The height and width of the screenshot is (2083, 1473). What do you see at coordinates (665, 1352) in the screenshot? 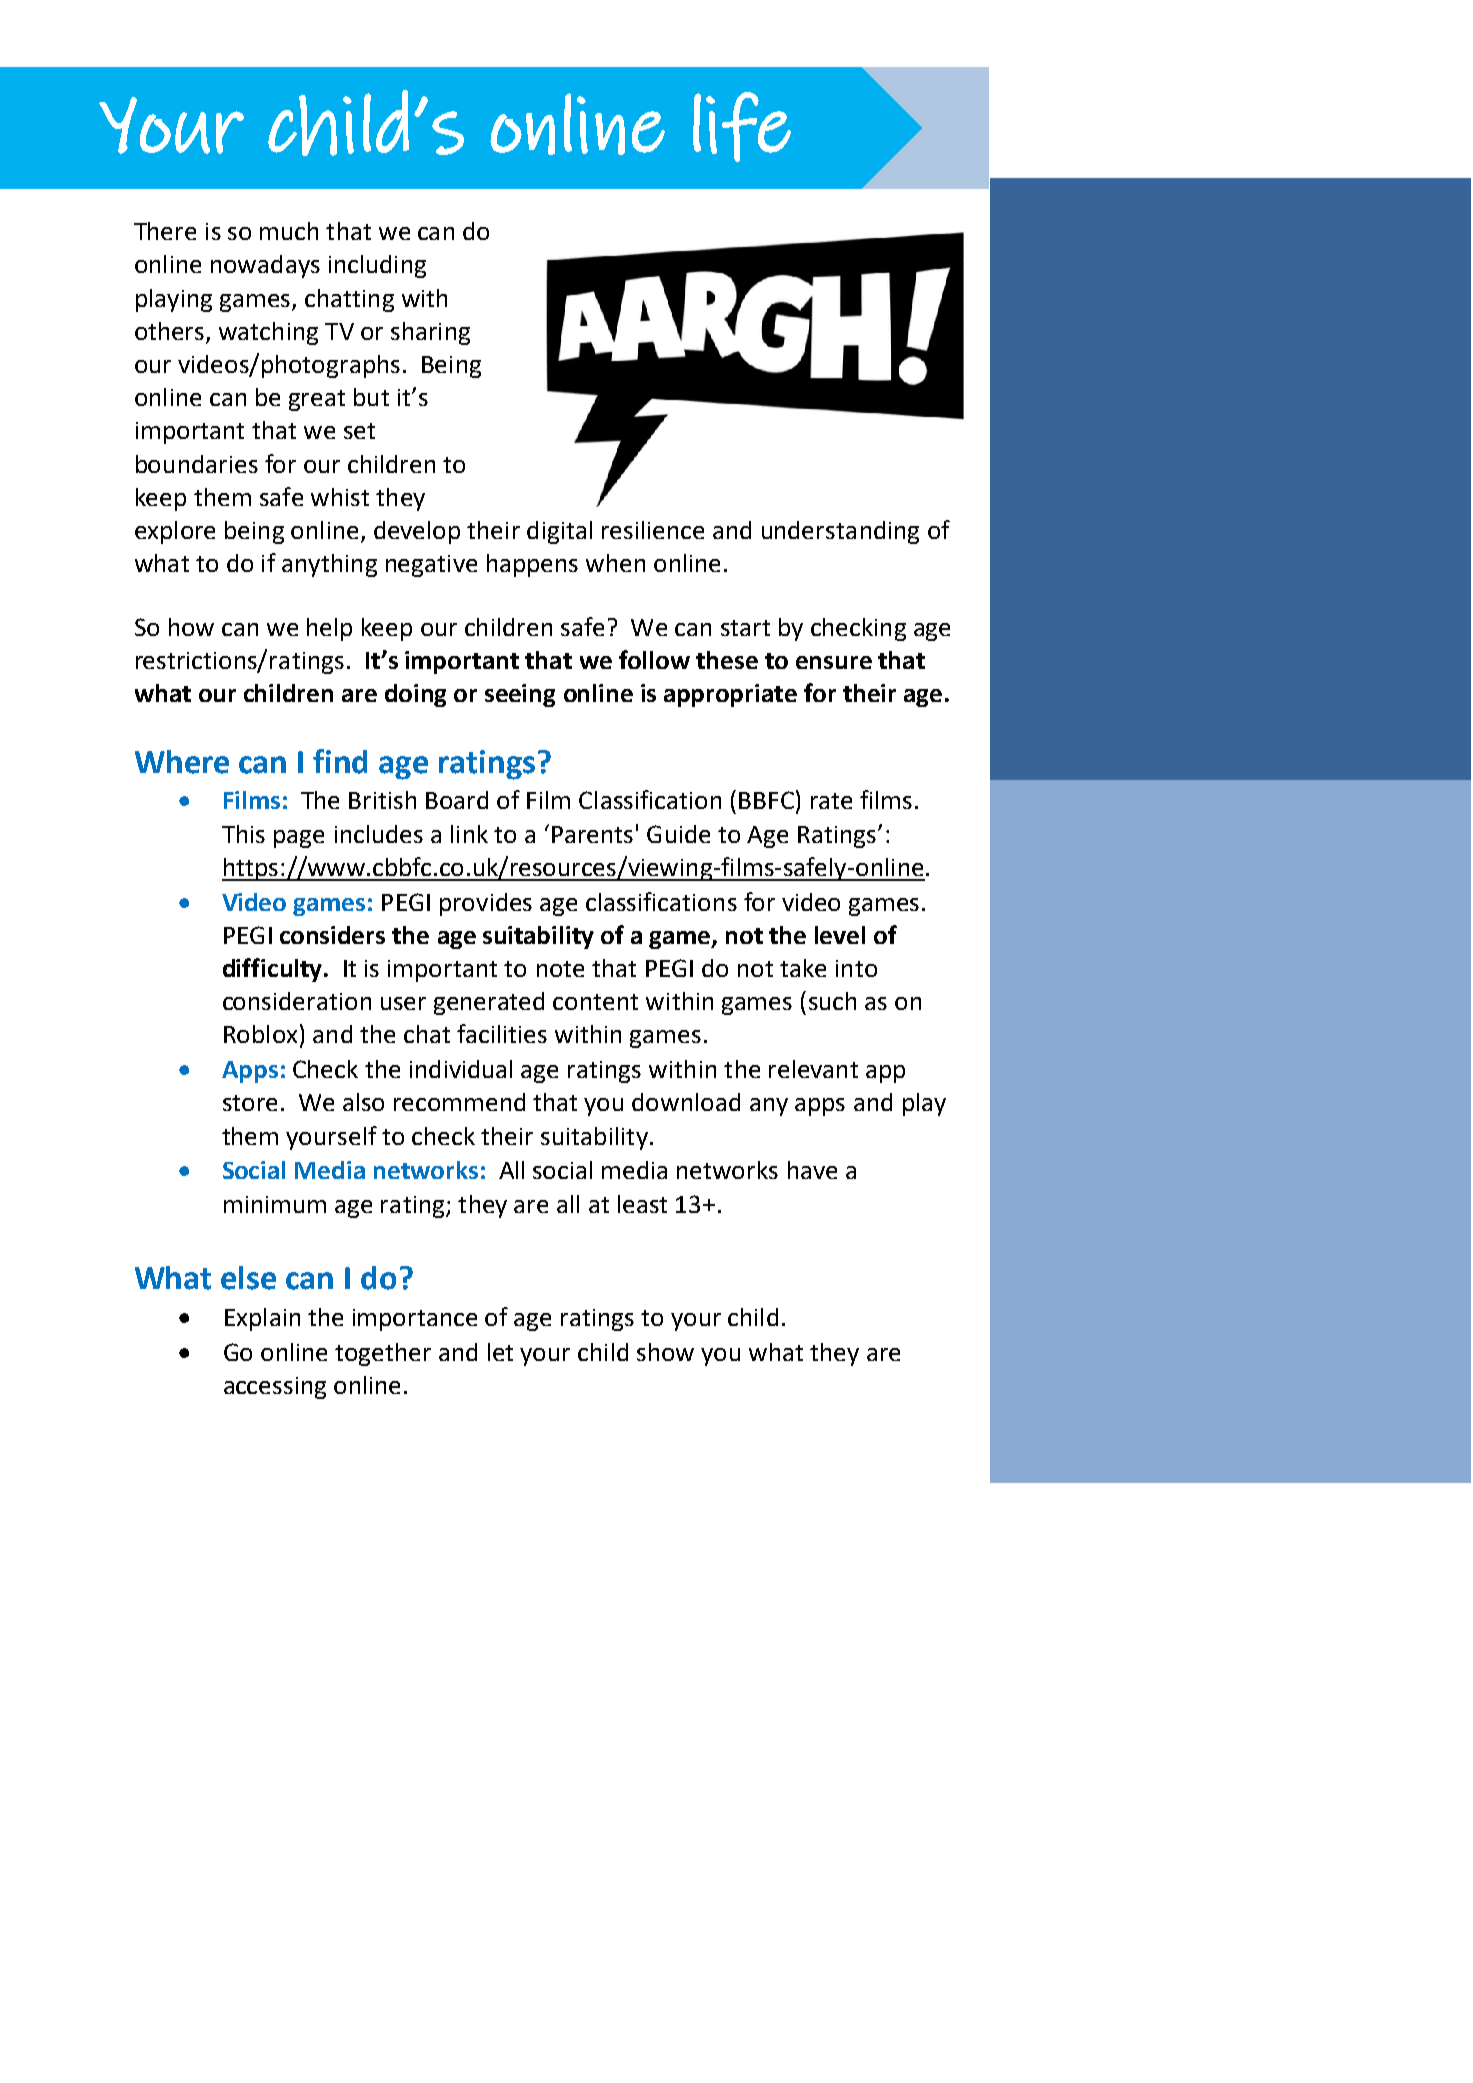
I see `show` at bounding box center [665, 1352].
